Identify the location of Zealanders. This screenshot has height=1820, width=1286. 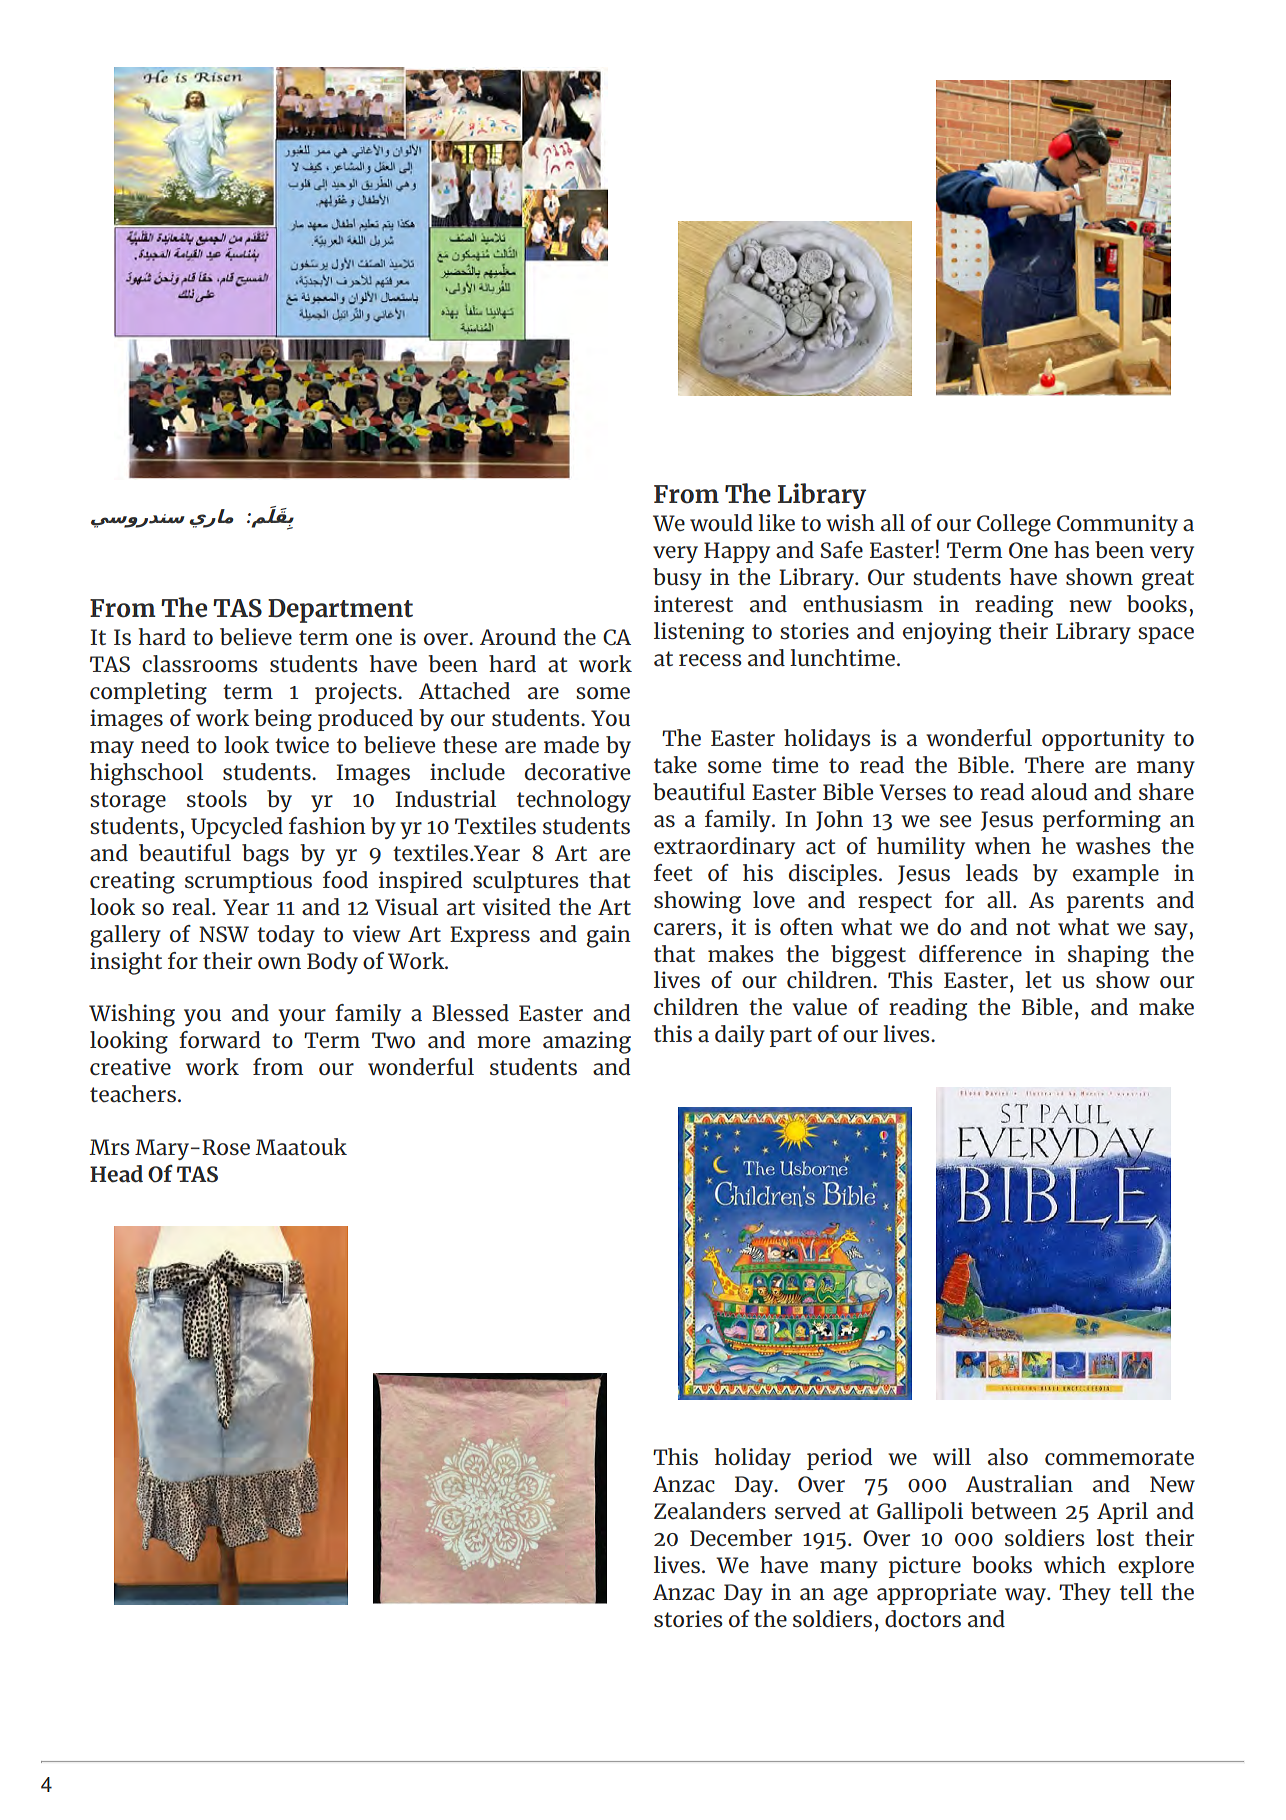
(710, 1511).
